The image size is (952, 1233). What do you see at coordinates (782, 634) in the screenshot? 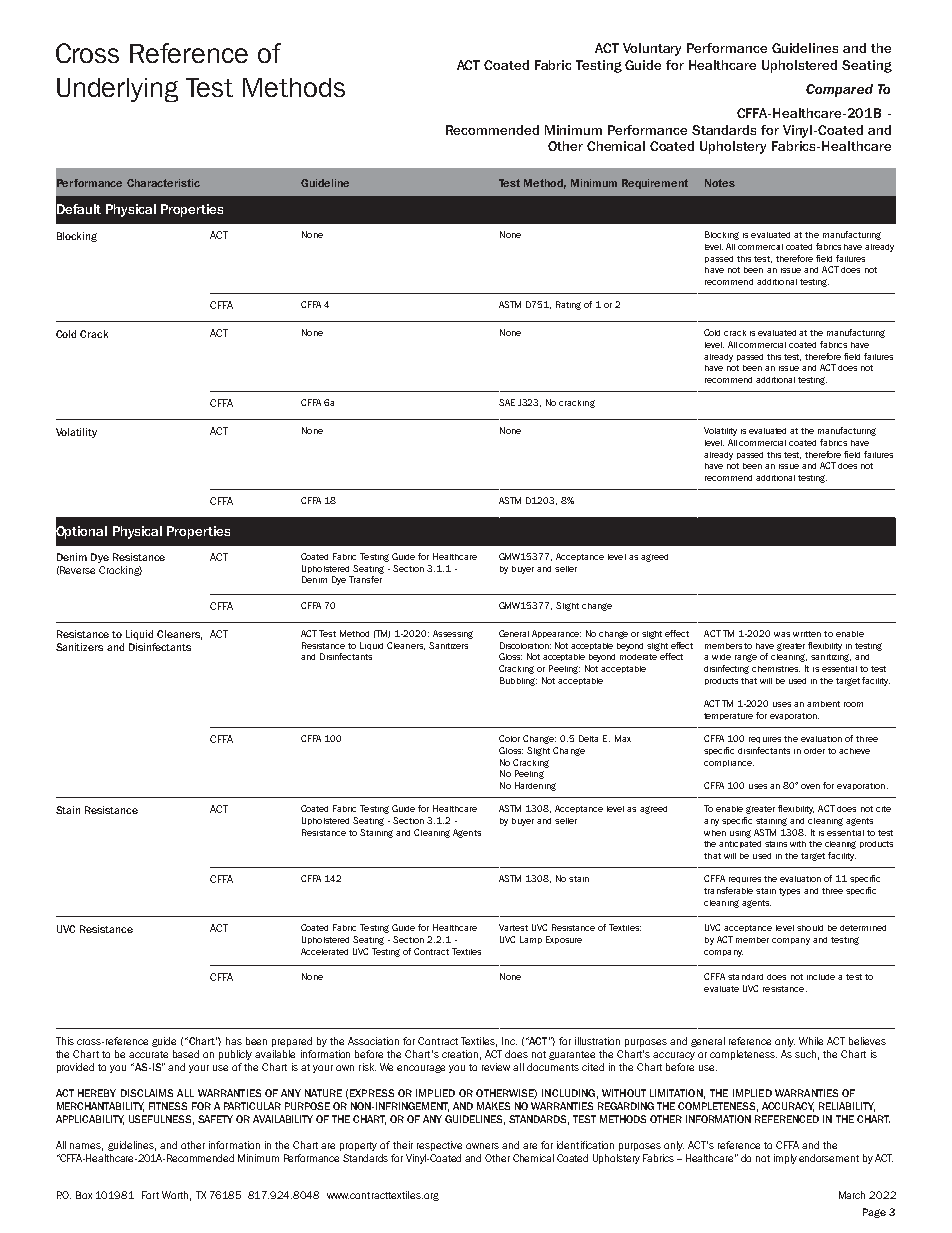
I see `was` at bounding box center [782, 634].
